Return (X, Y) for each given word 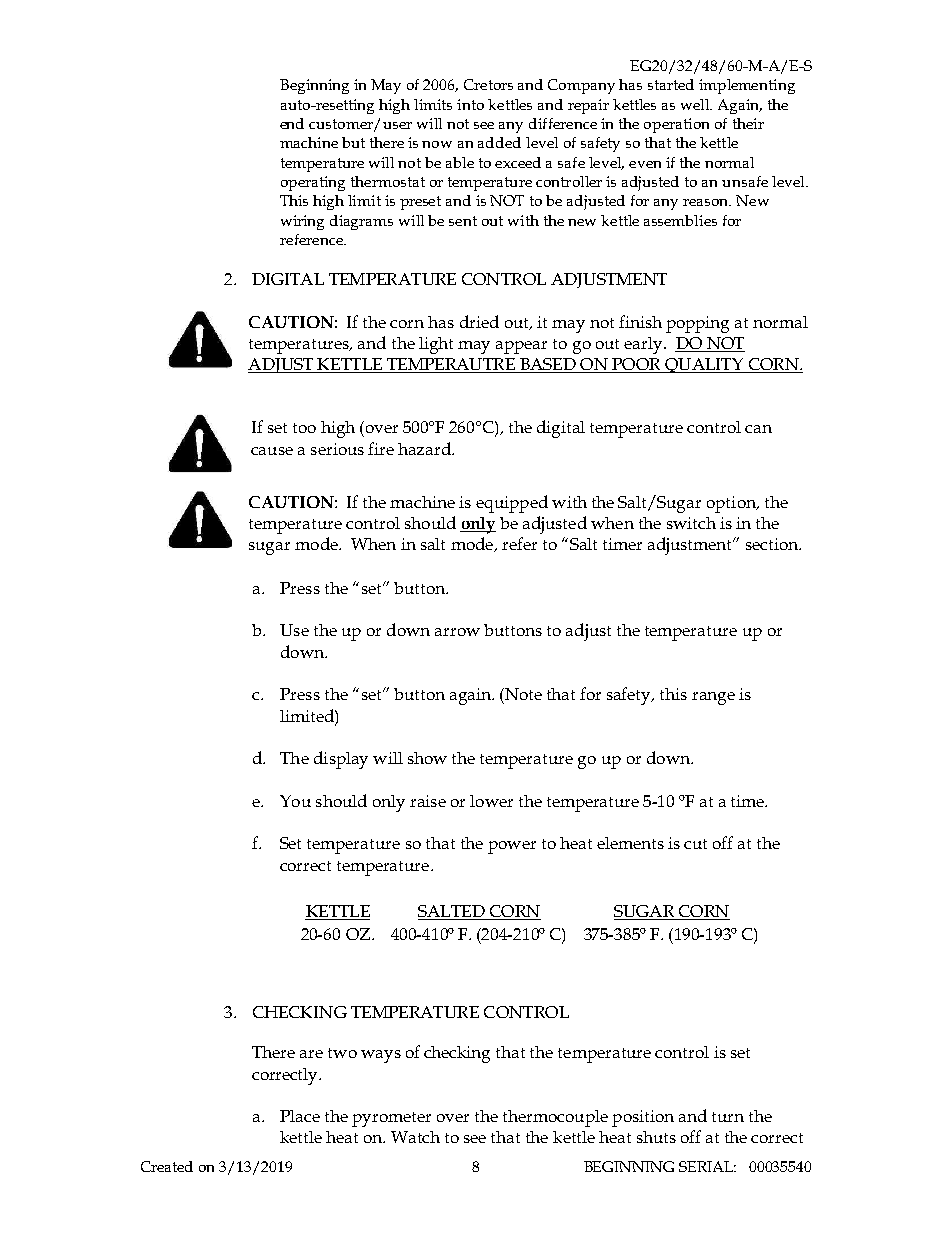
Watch (415, 1137)
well (696, 104)
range (713, 698)
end (292, 123)
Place (300, 1116)
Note (522, 694)
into (470, 104)
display (341, 760)
